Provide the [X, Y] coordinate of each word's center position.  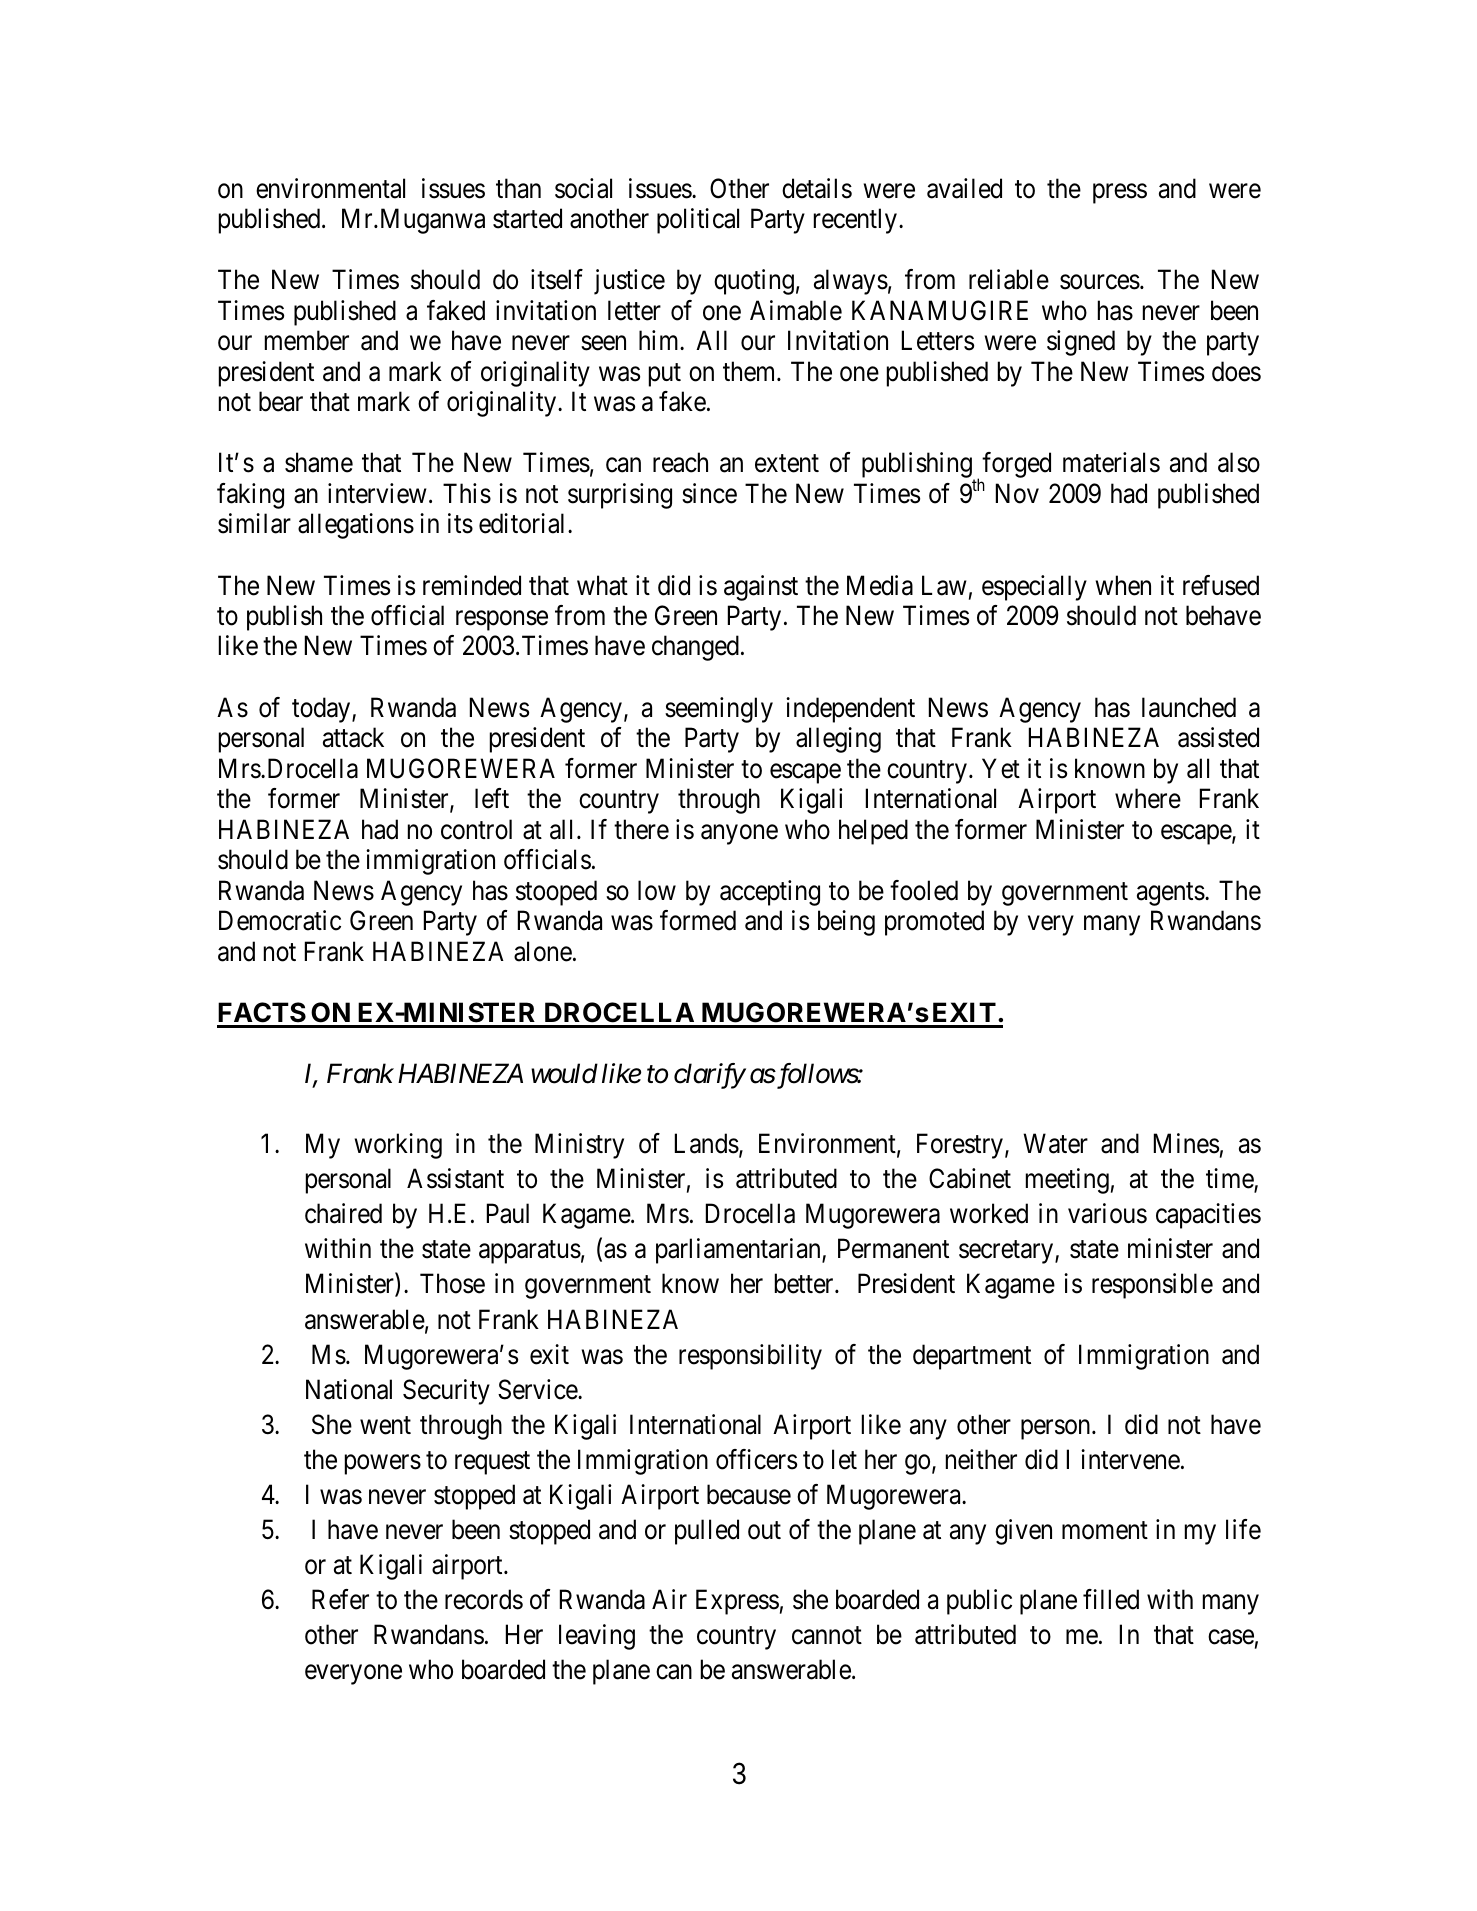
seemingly [719, 710]
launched [1189, 707]
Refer [340, 1599]
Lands [707, 1143]
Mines [1186, 1143]
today [322, 710]
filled [1111, 1599]
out [764, 1531]
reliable [1009, 279]
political [698, 221]
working [398, 1146]
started [527, 218]
